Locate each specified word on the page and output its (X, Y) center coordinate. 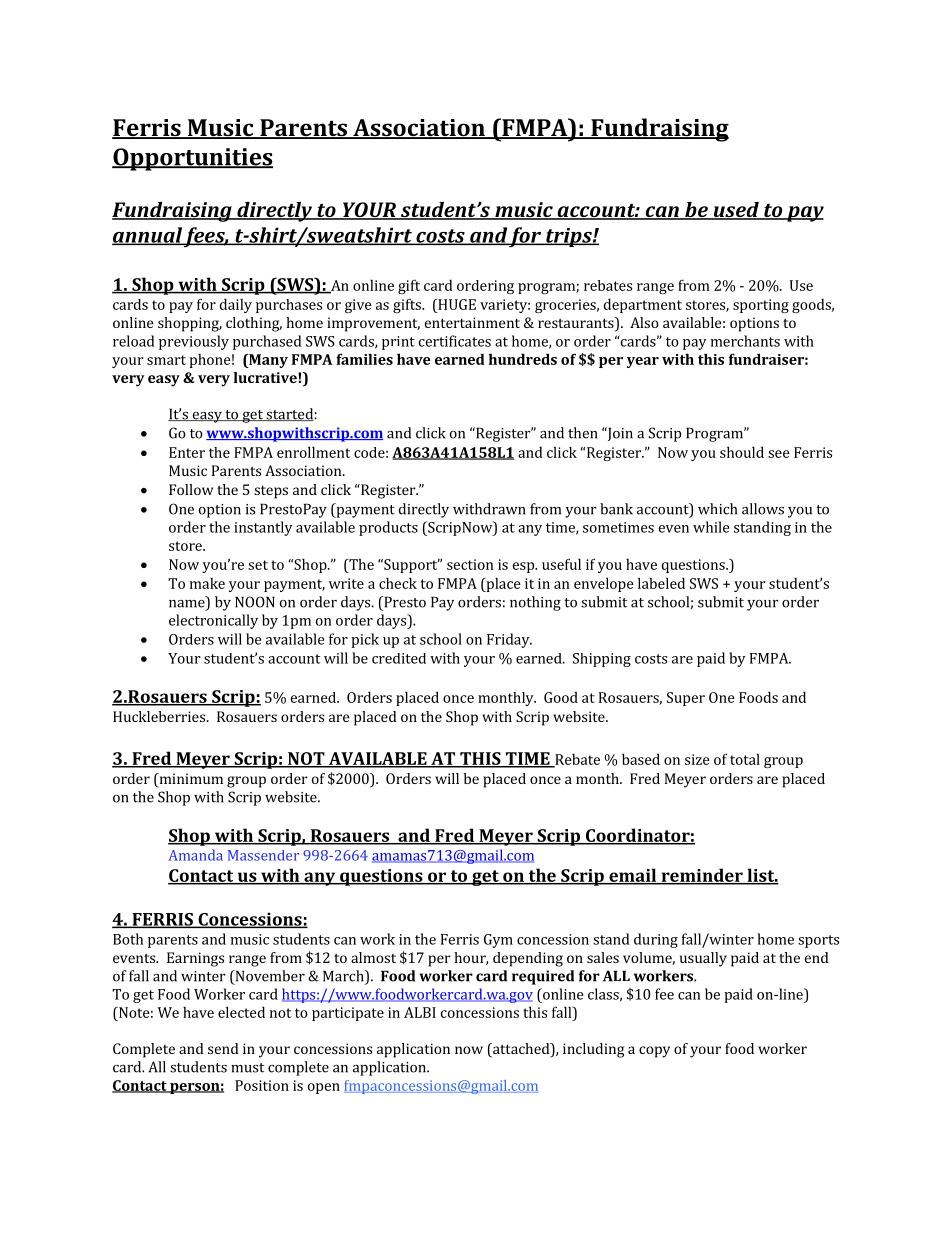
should (742, 452)
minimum (190, 778)
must (247, 1068)
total (745, 759)
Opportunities (192, 159)
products (388, 528)
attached (521, 1050)
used (736, 211)
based (641, 759)
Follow (191, 489)
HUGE (456, 304)
